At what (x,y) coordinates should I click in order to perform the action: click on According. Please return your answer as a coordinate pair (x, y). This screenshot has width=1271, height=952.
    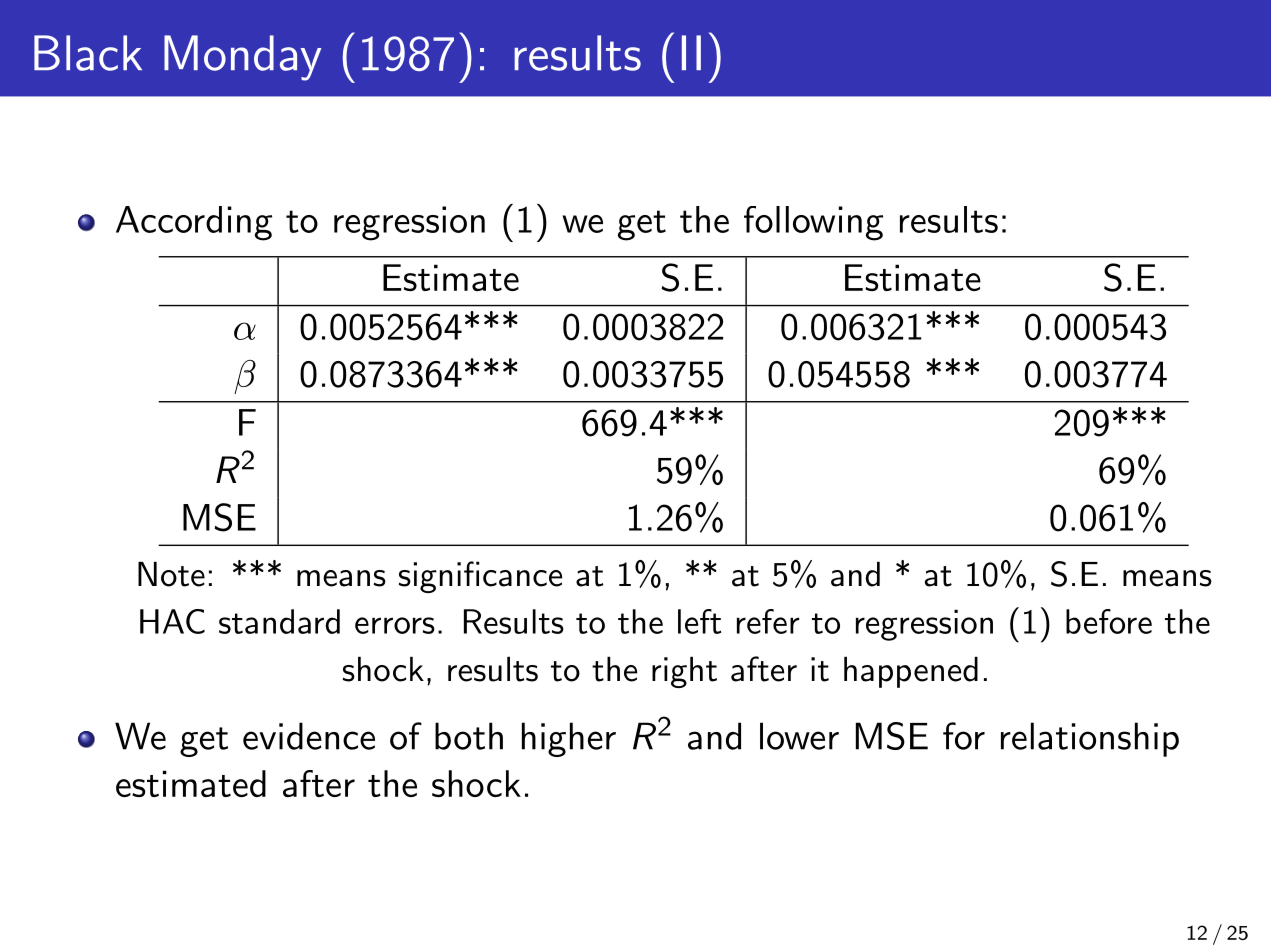
    Looking at the image, I should click on (194, 223).
